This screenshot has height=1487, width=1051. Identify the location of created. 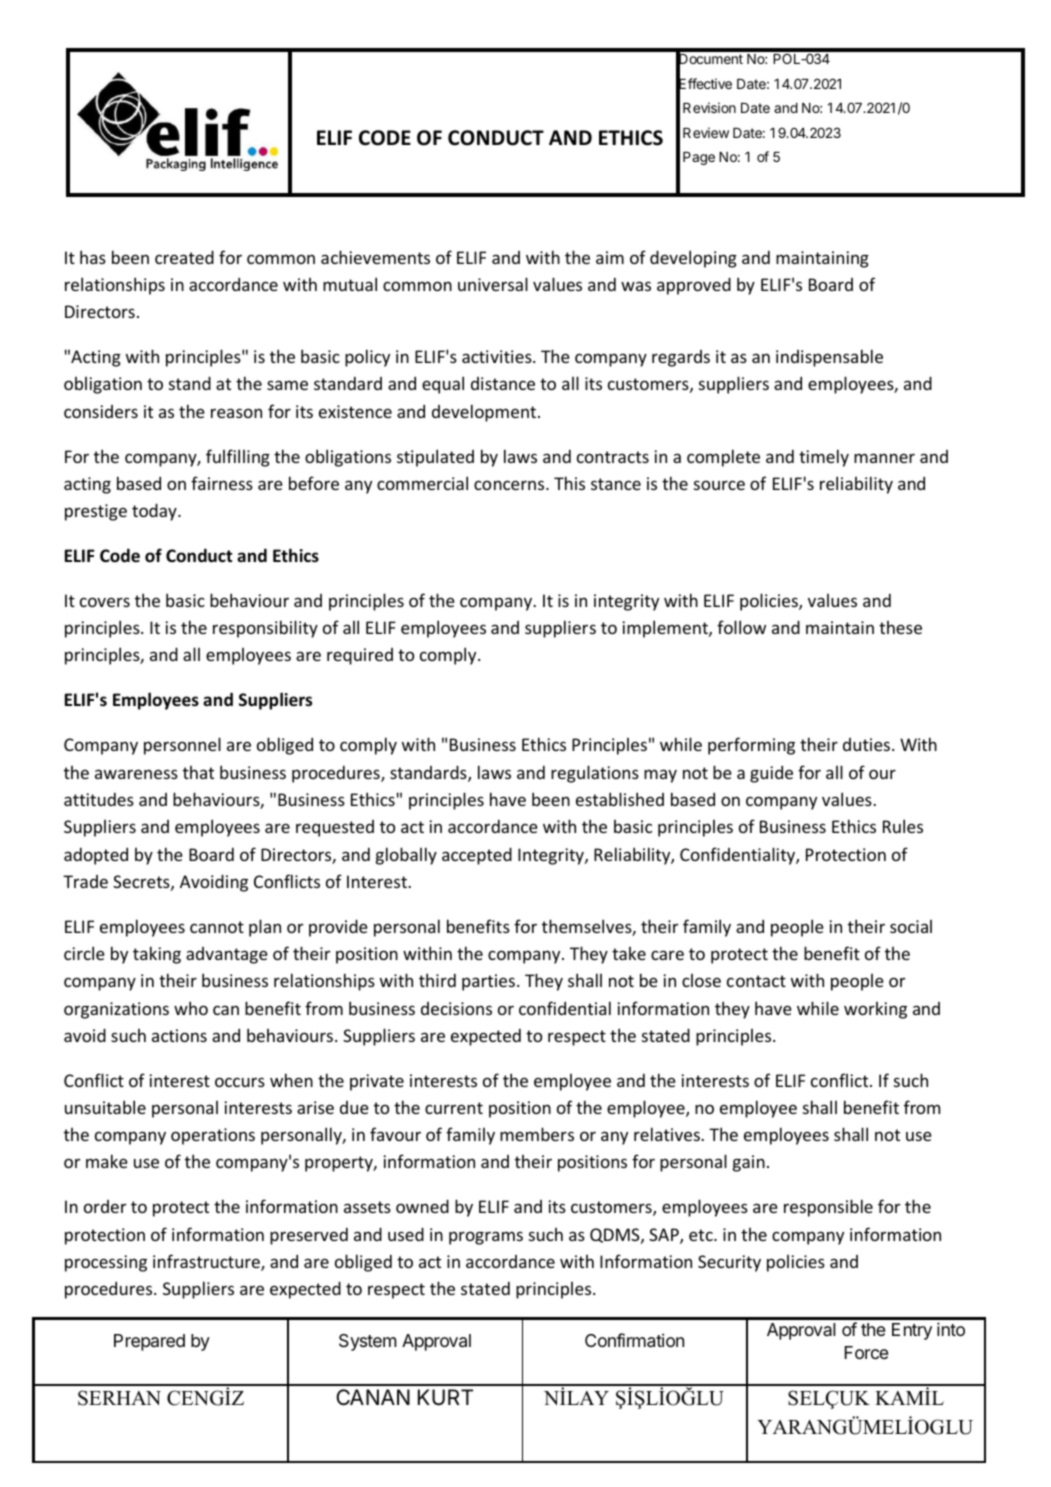
(184, 257).
